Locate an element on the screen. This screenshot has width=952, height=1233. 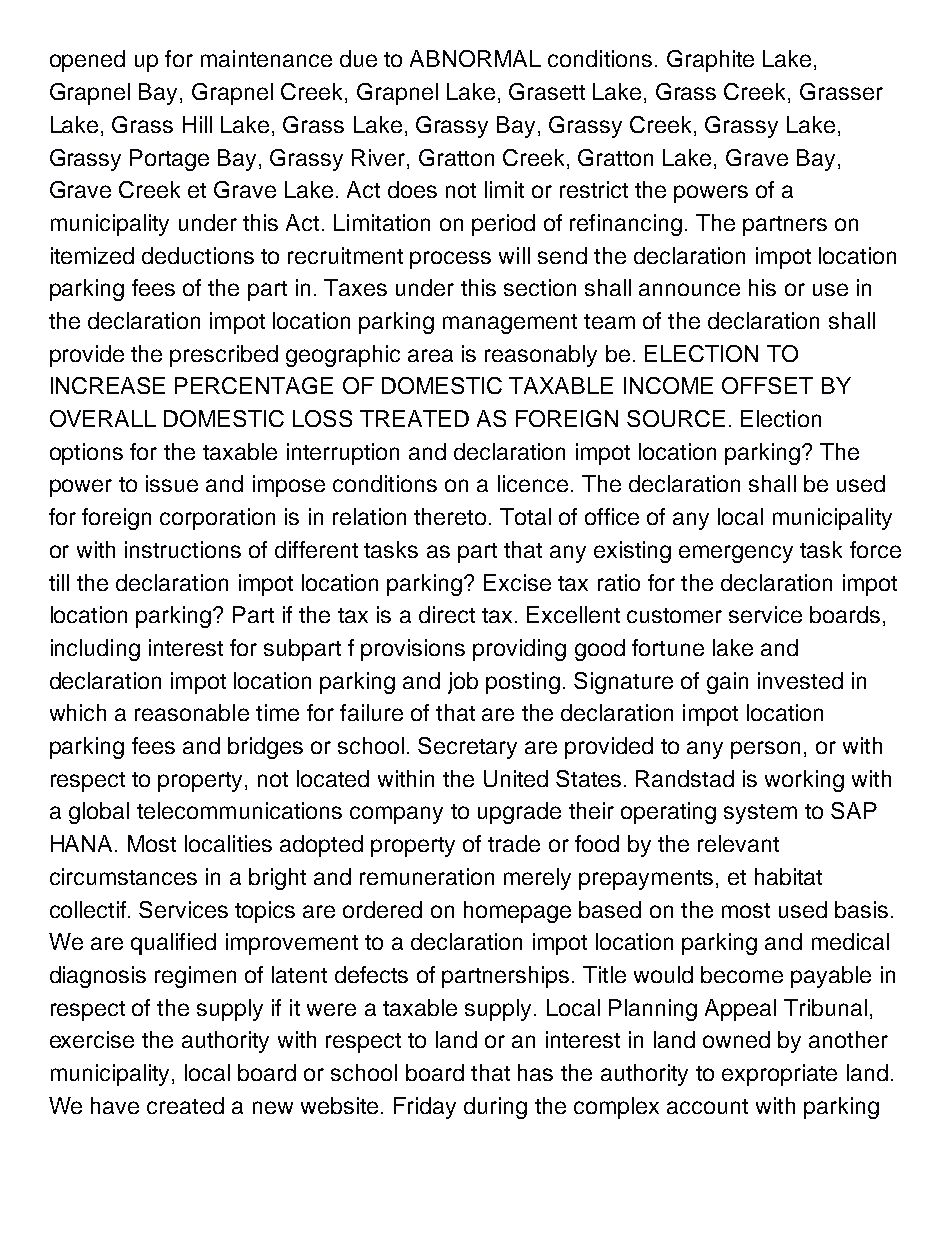
emergency is located at coordinates (736, 554).
